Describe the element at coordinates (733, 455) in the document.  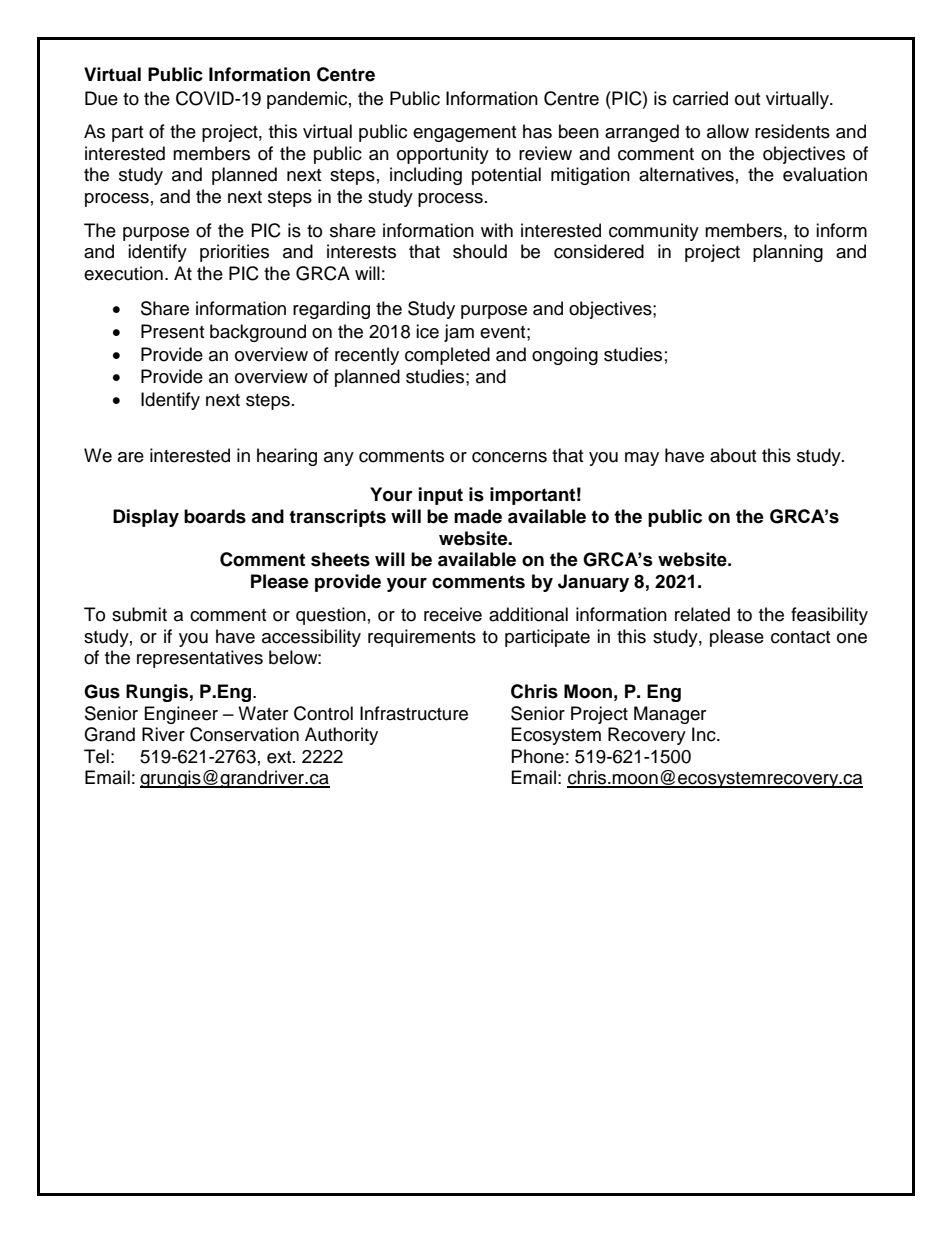
I see `about` at that location.
